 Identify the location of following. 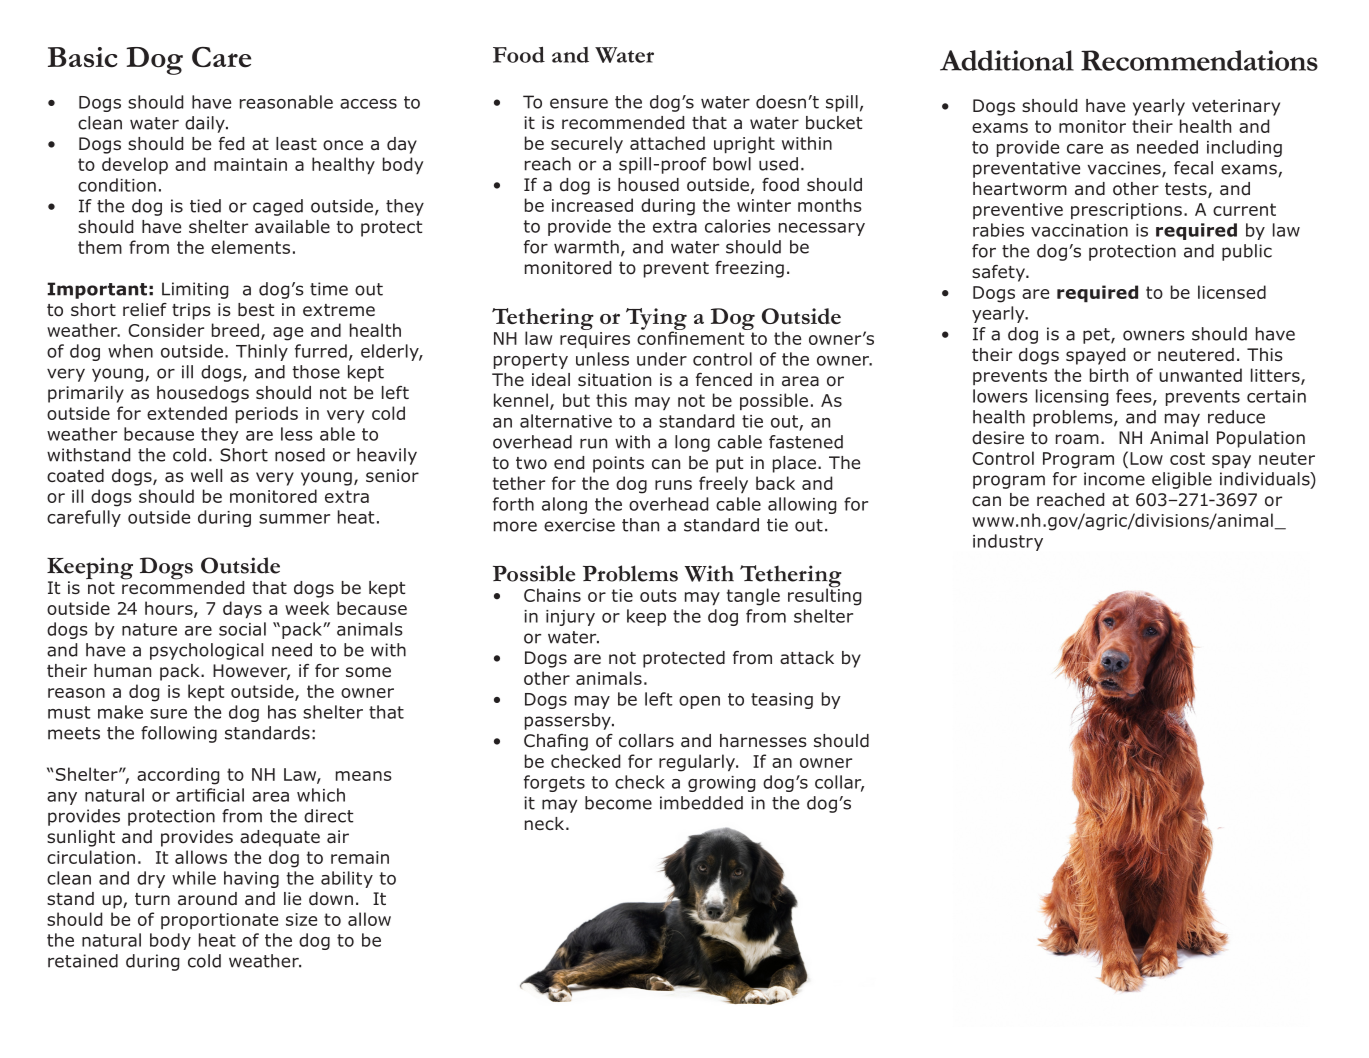
(179, 734).
